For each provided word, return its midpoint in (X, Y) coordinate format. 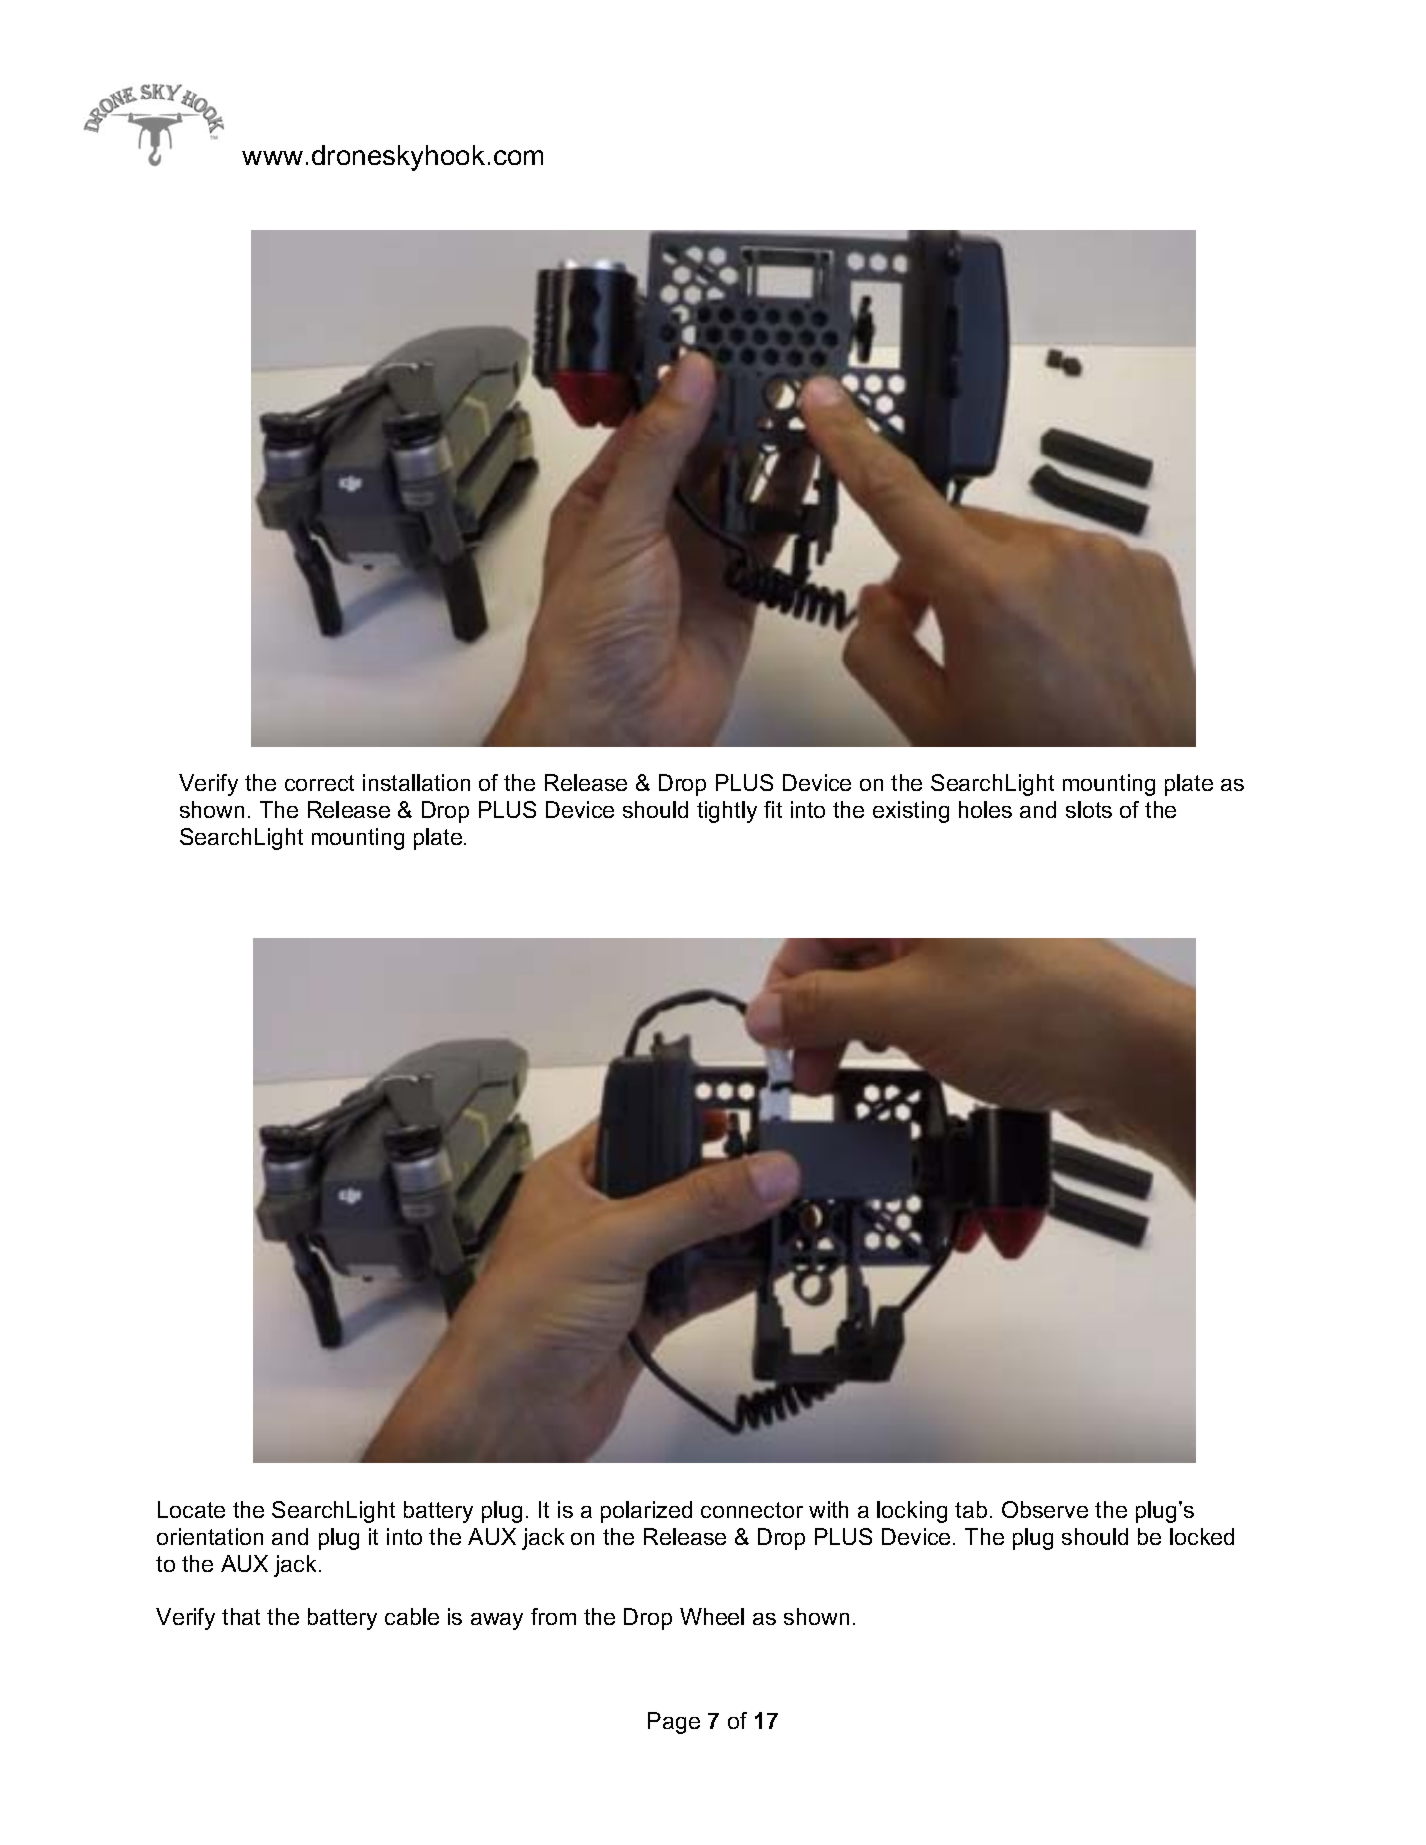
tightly (727, 812)
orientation (210, 1536)
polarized (646, 1512)
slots (1089, 809)
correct (319, 783)
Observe (1045, 1509)
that (241, 1616)
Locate (191, 1509)
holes (985, 809)
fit (773, 809)
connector (752, 1510)
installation (416, 782)
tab (971, 1509)
